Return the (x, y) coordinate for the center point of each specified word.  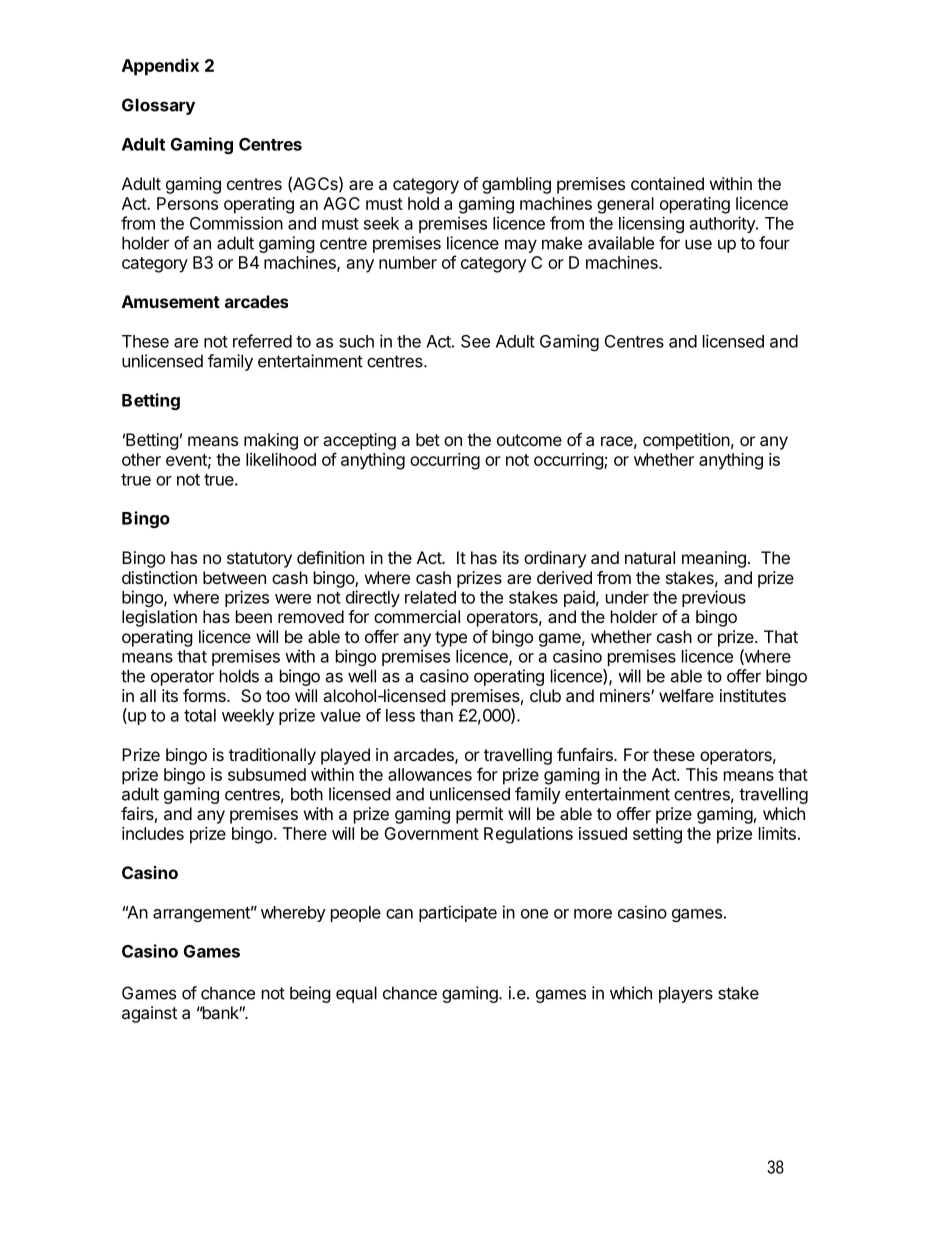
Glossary (158, 106)
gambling (516, 185)
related (430, 597)
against (149, 1014)
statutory (259, 560)
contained (667, 183)
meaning (714, 559)
